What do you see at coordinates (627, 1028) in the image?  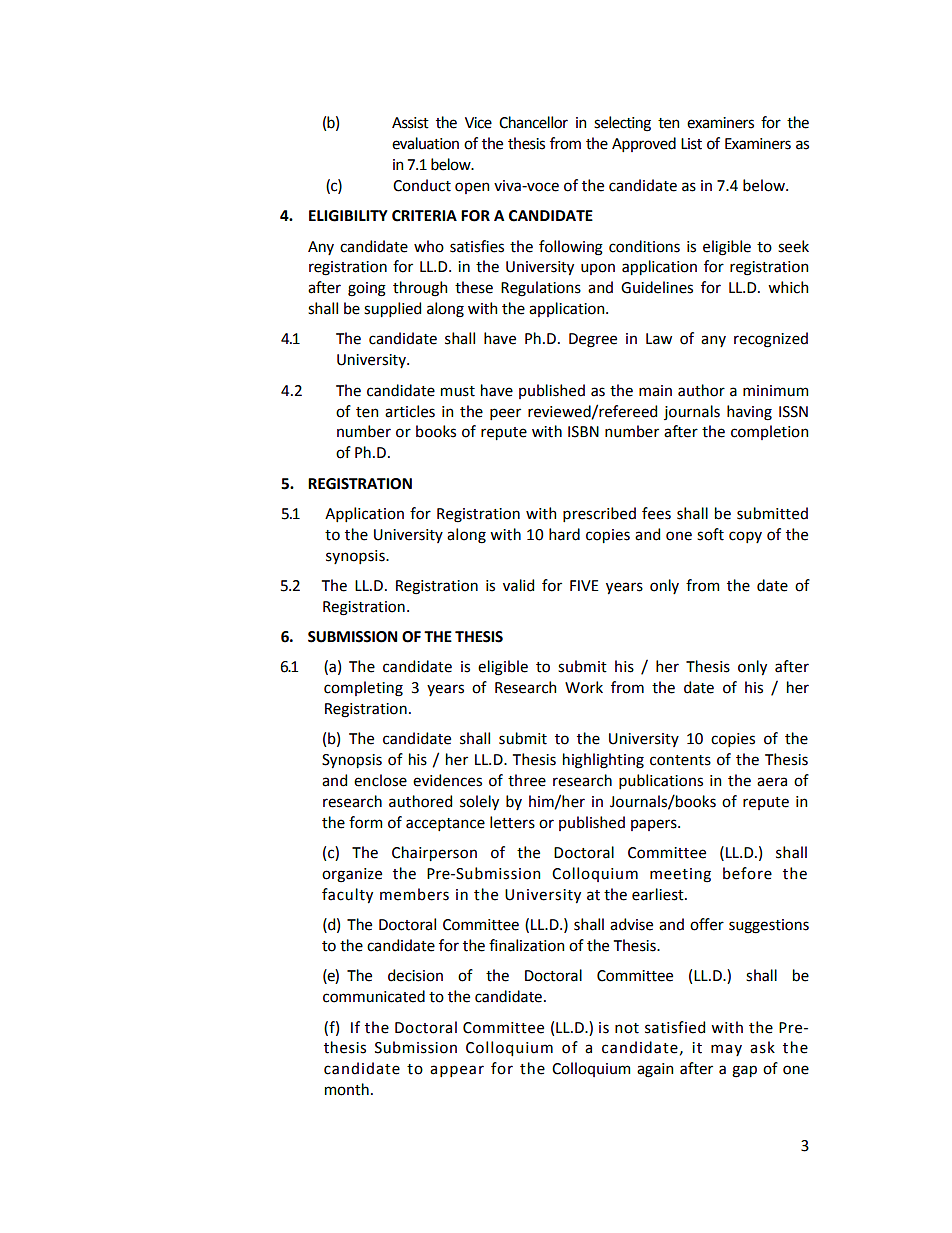 I see `not` at bounding box center [627, 1028].
